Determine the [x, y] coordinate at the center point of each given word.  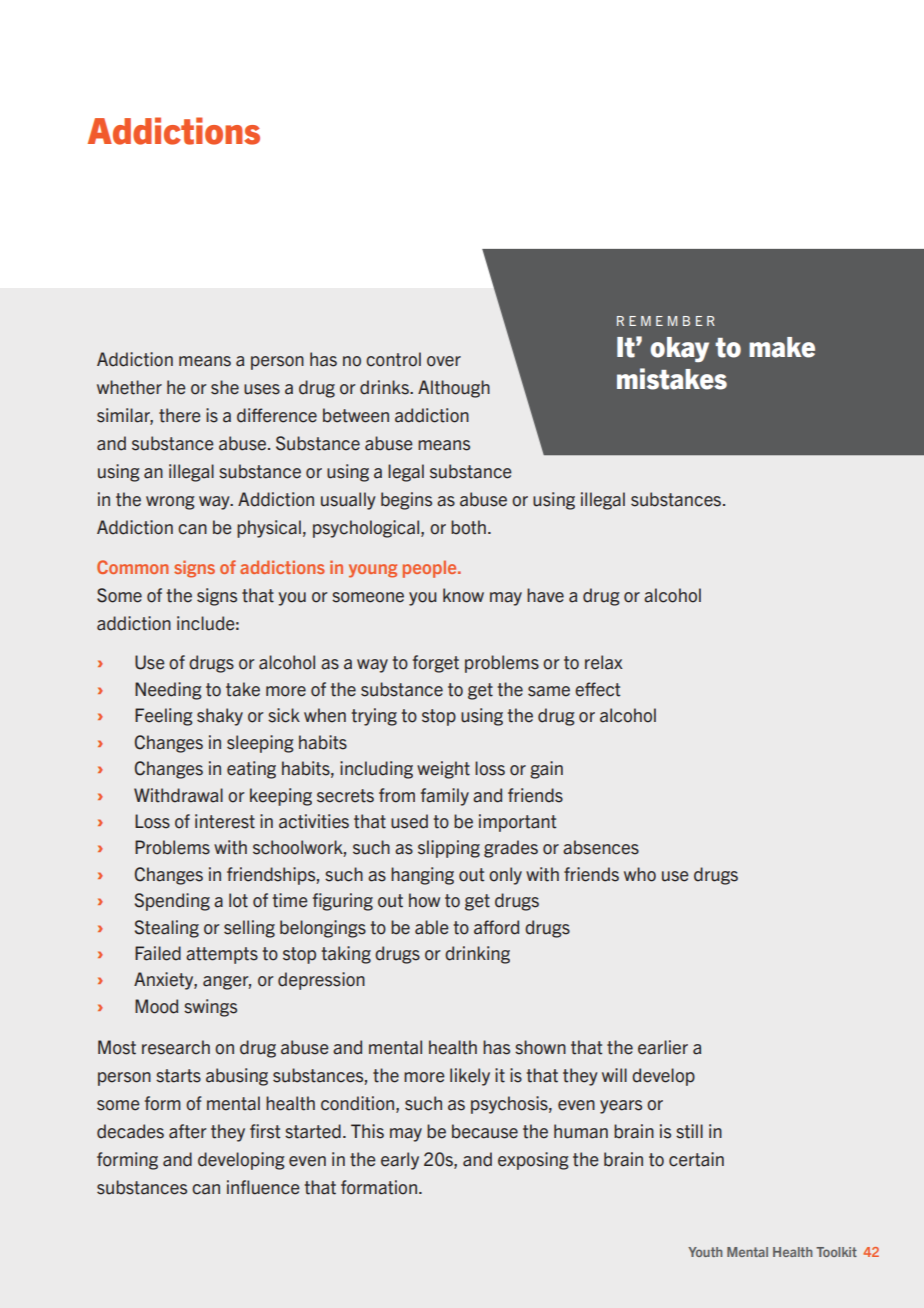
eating [251, 770]
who [640, 874]
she [225, 387]
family [445, 797]
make [782, 347]
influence [263, 1187]
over [444, 361]
